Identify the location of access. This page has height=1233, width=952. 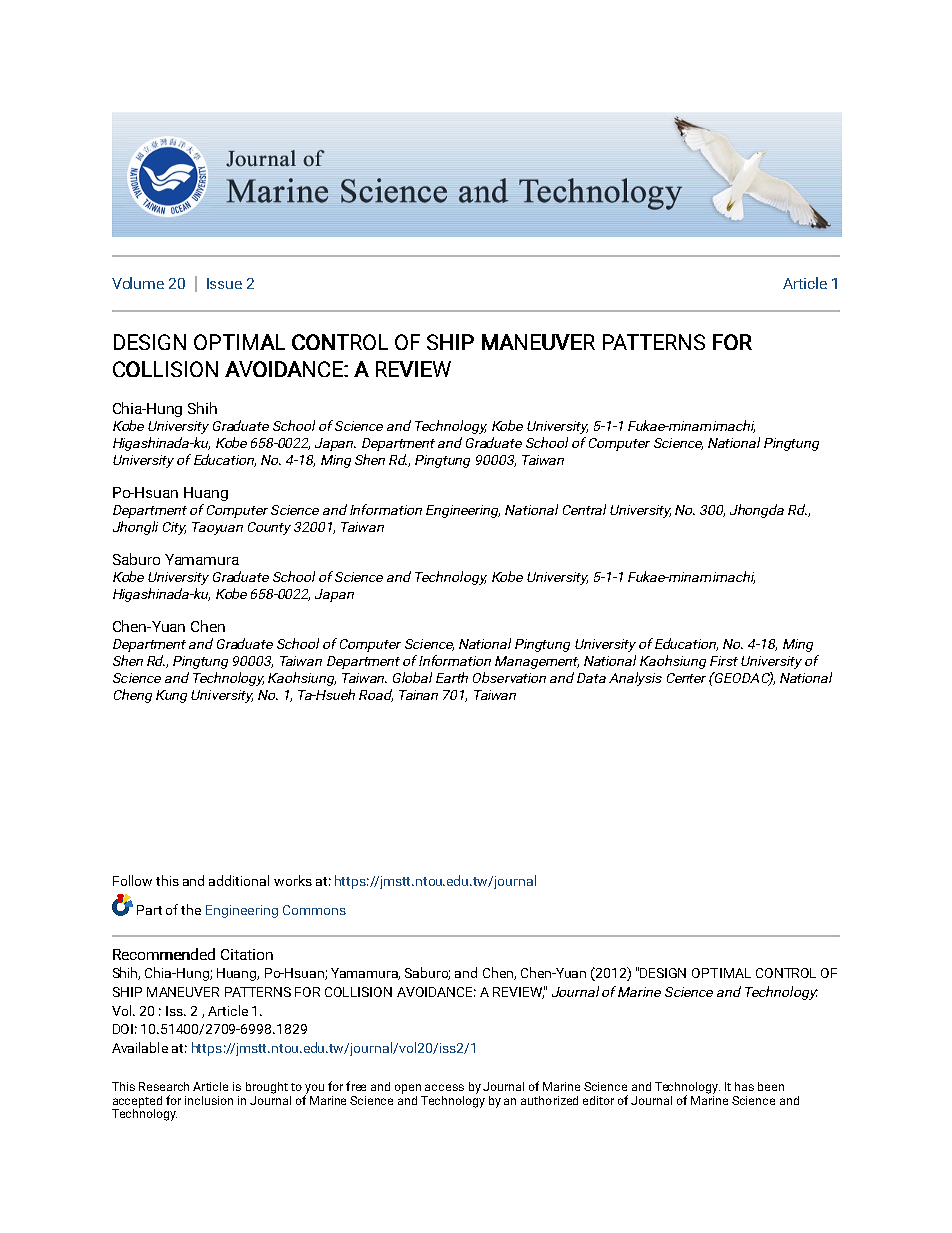
(444, 1087).
